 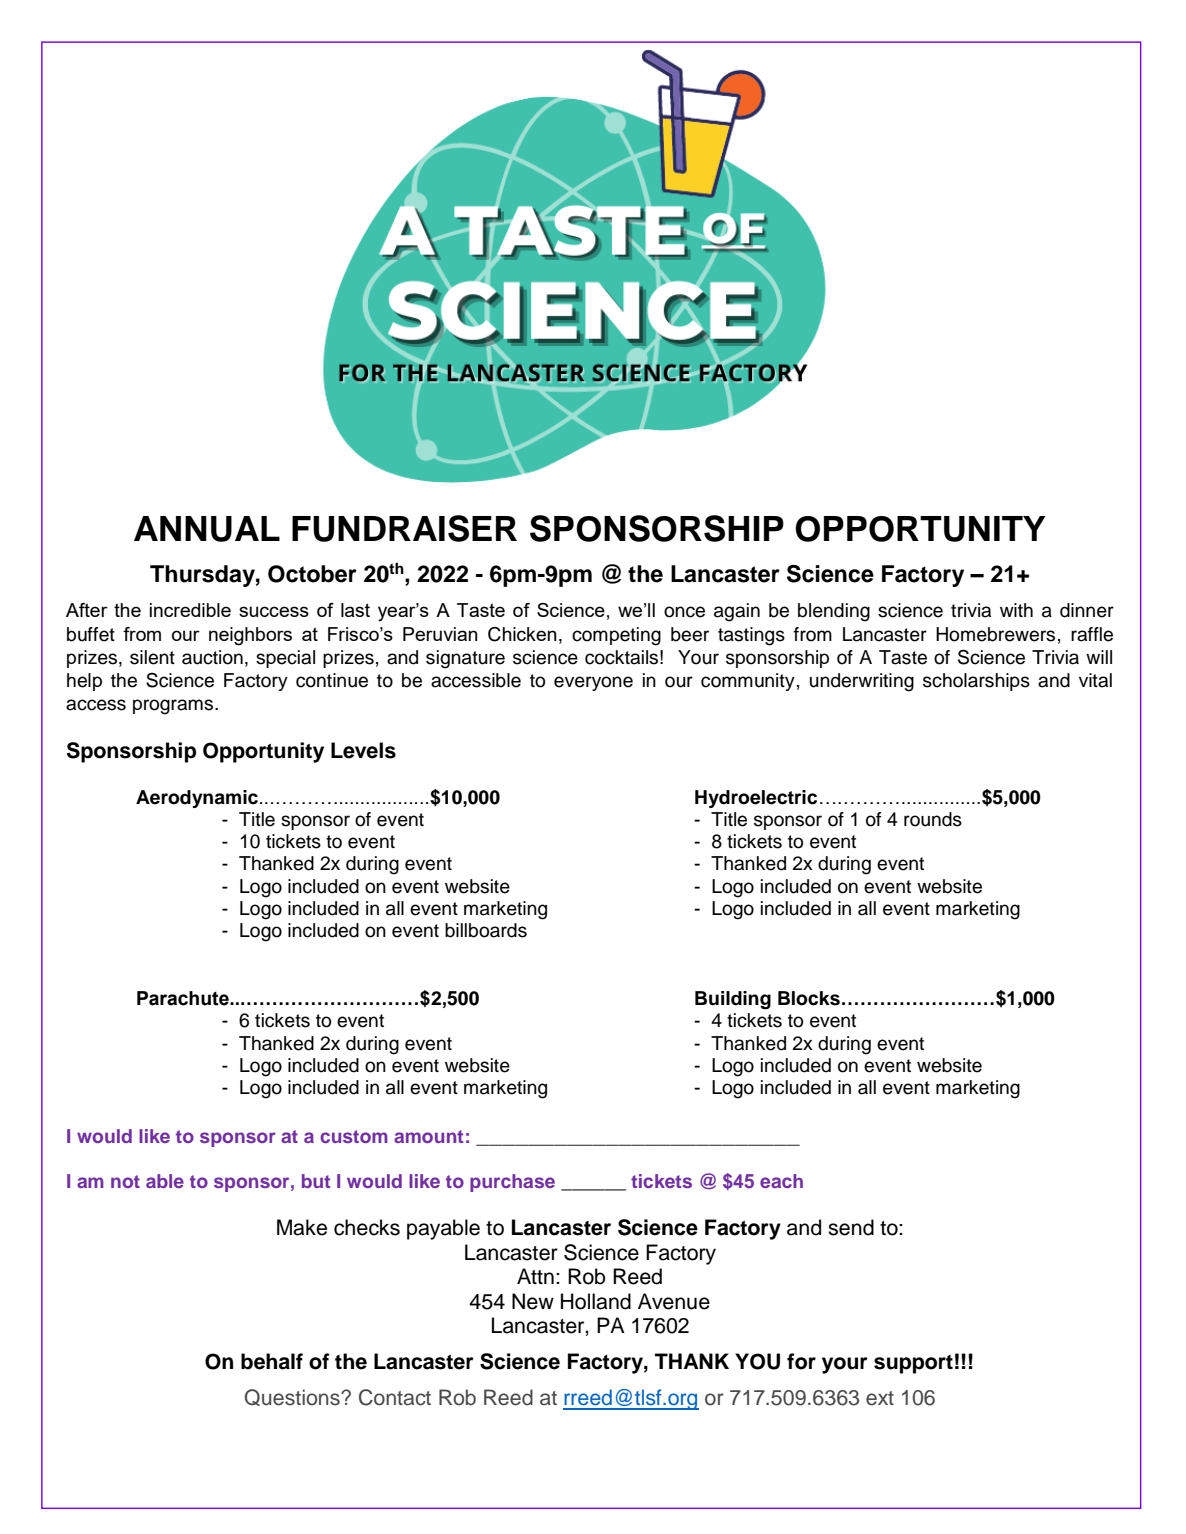 What do you see at coordinates (933, 819) in the image?
I see `rounds` at bounding box center [933, 819].
